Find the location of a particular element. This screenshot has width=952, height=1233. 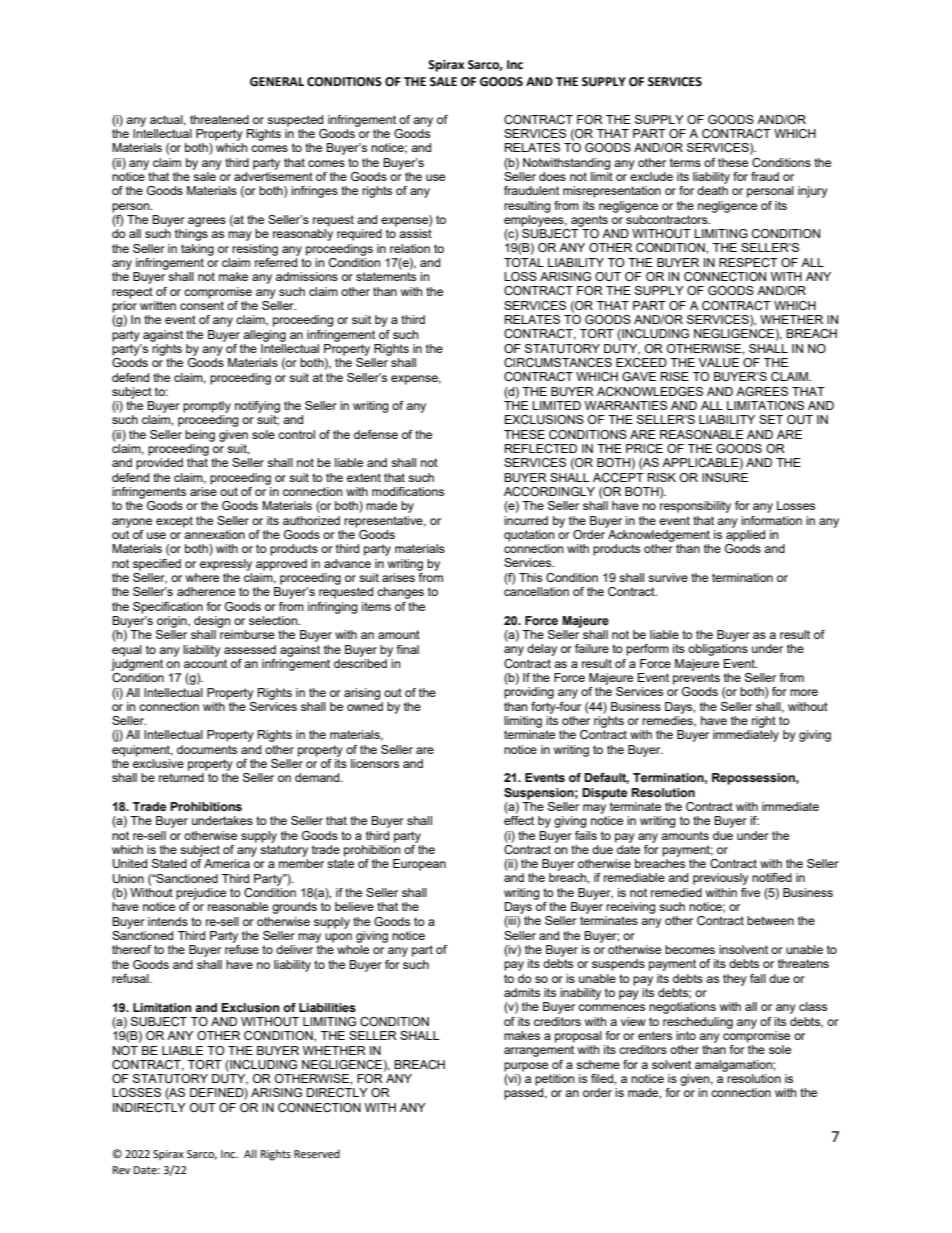

into is located at coordinates (686, 1035).
